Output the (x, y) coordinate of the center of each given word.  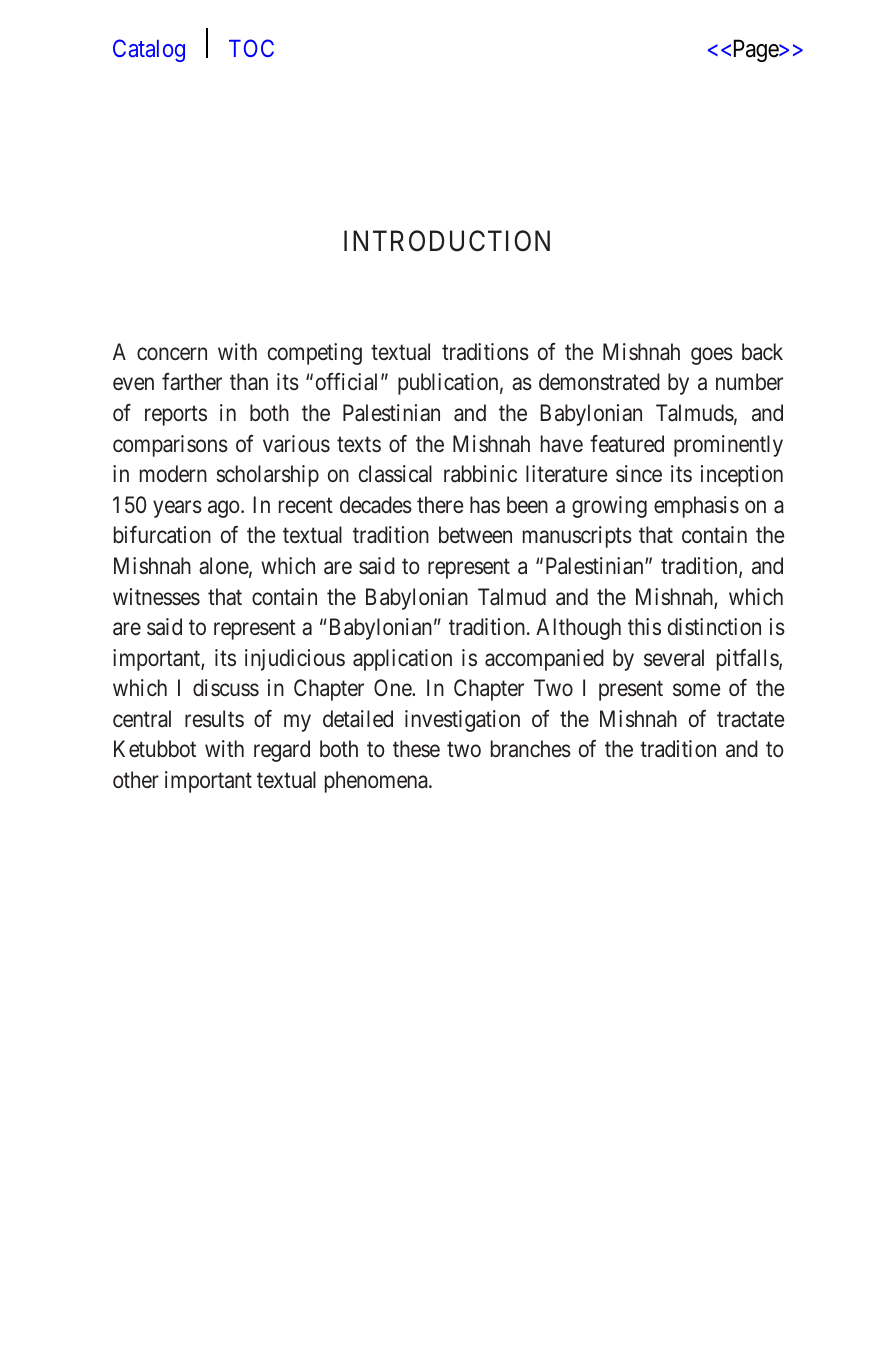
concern (172, 354)
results (214, 719)
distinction (714, 627)
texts (359, 444)
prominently (728, 446)
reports (176, 416)
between (475, 534)
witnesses (156, 597)
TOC (251, 48)
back (762, 352)
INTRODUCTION (447, 241)
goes (712, 356)
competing (315, 354)
